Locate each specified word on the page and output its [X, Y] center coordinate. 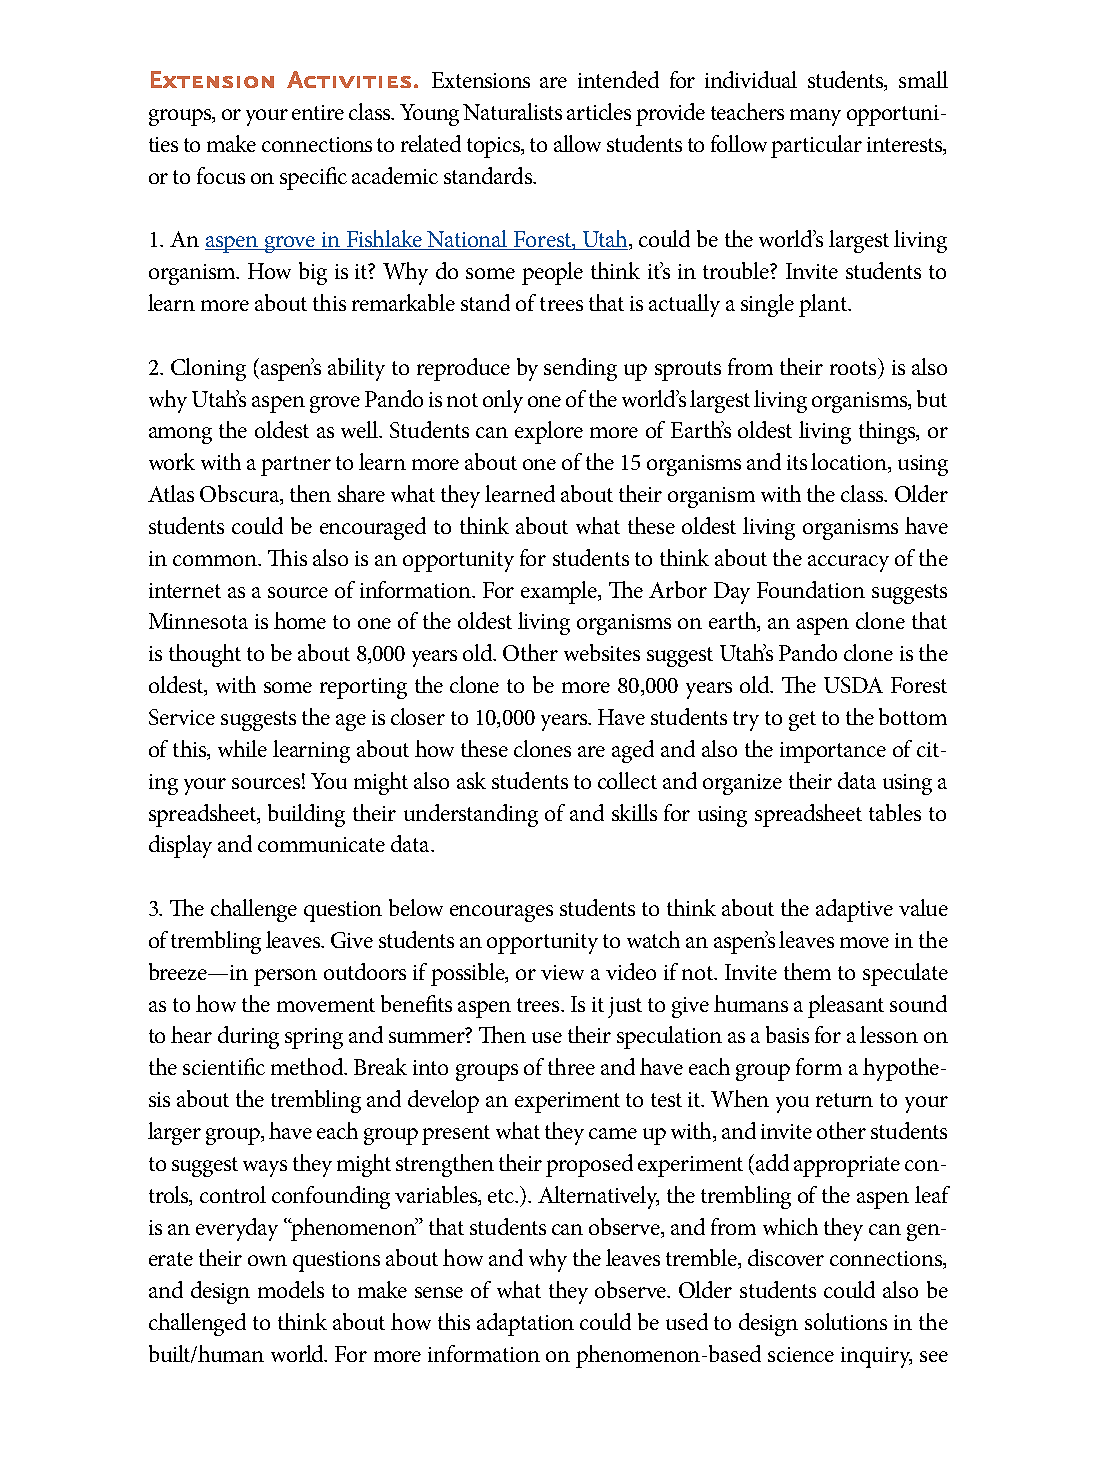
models [291, 1289]
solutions [846, 1321]
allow [577, 143]
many [815, 117]
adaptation [525, 1324]
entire [318, 112]
